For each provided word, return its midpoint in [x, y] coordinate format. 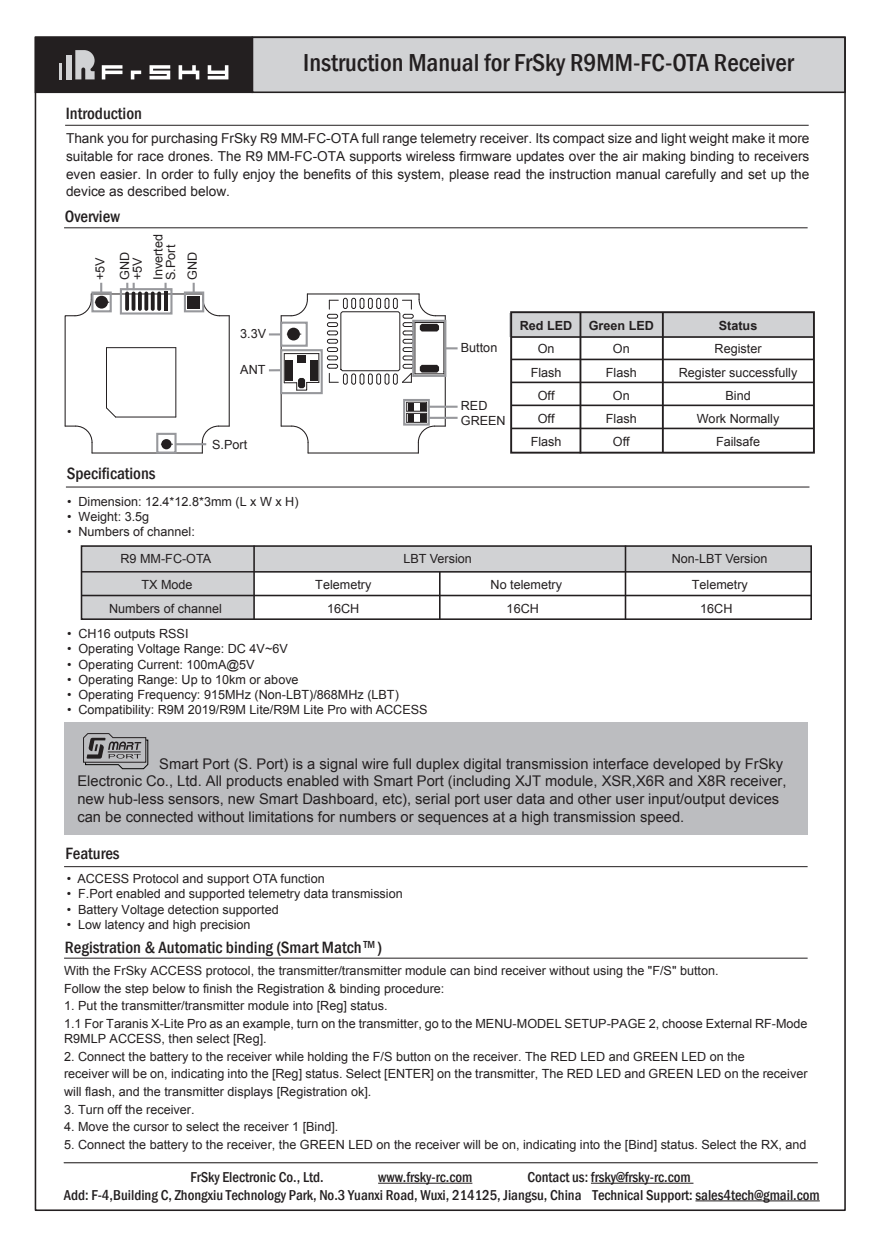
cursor [151, 1127]
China [565, 1195]
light [673, 139]
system [420, 175]
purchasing [184, 139]
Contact [549, 1177]
